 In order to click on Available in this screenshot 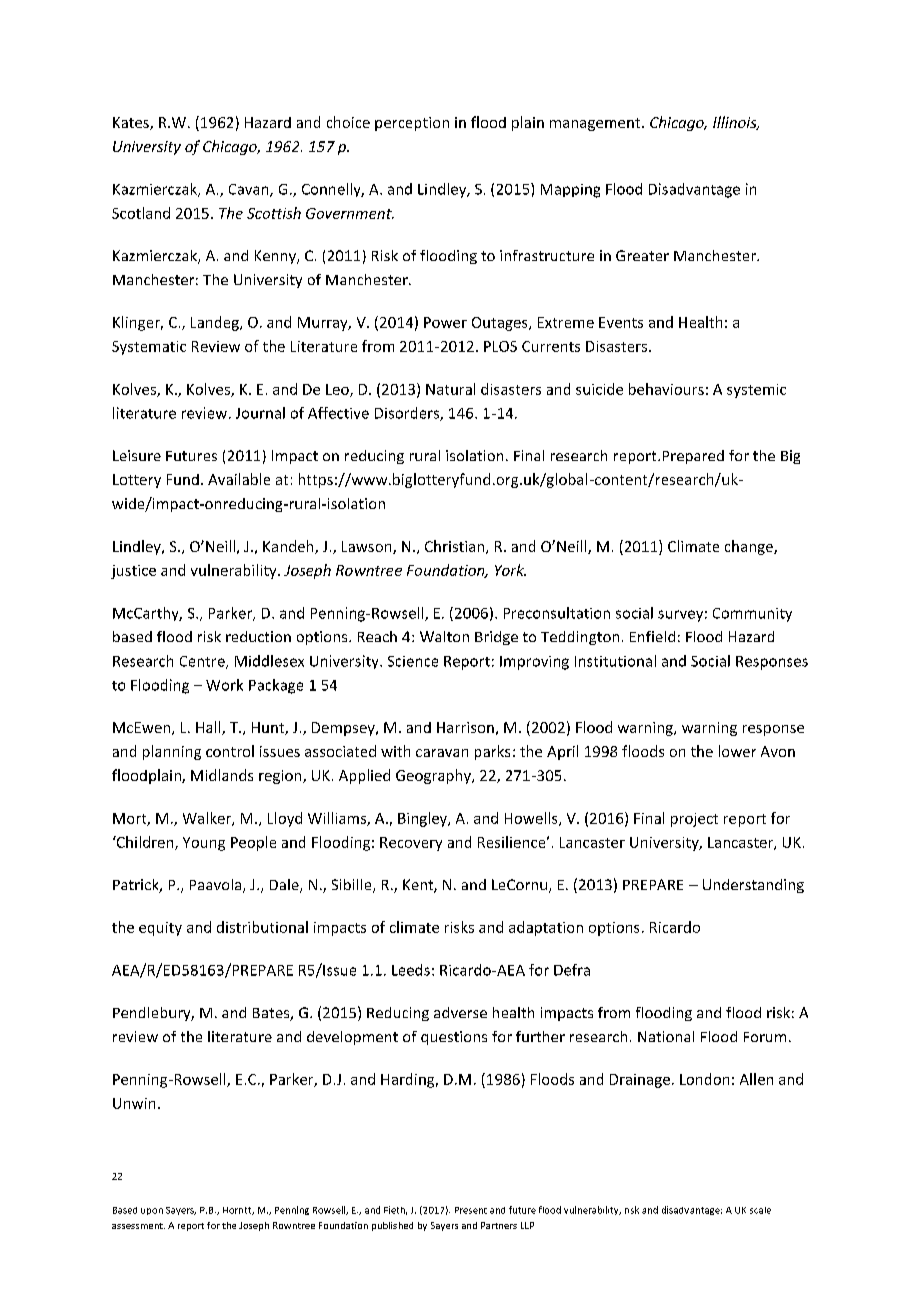, I will do `click(239, 479)`.
